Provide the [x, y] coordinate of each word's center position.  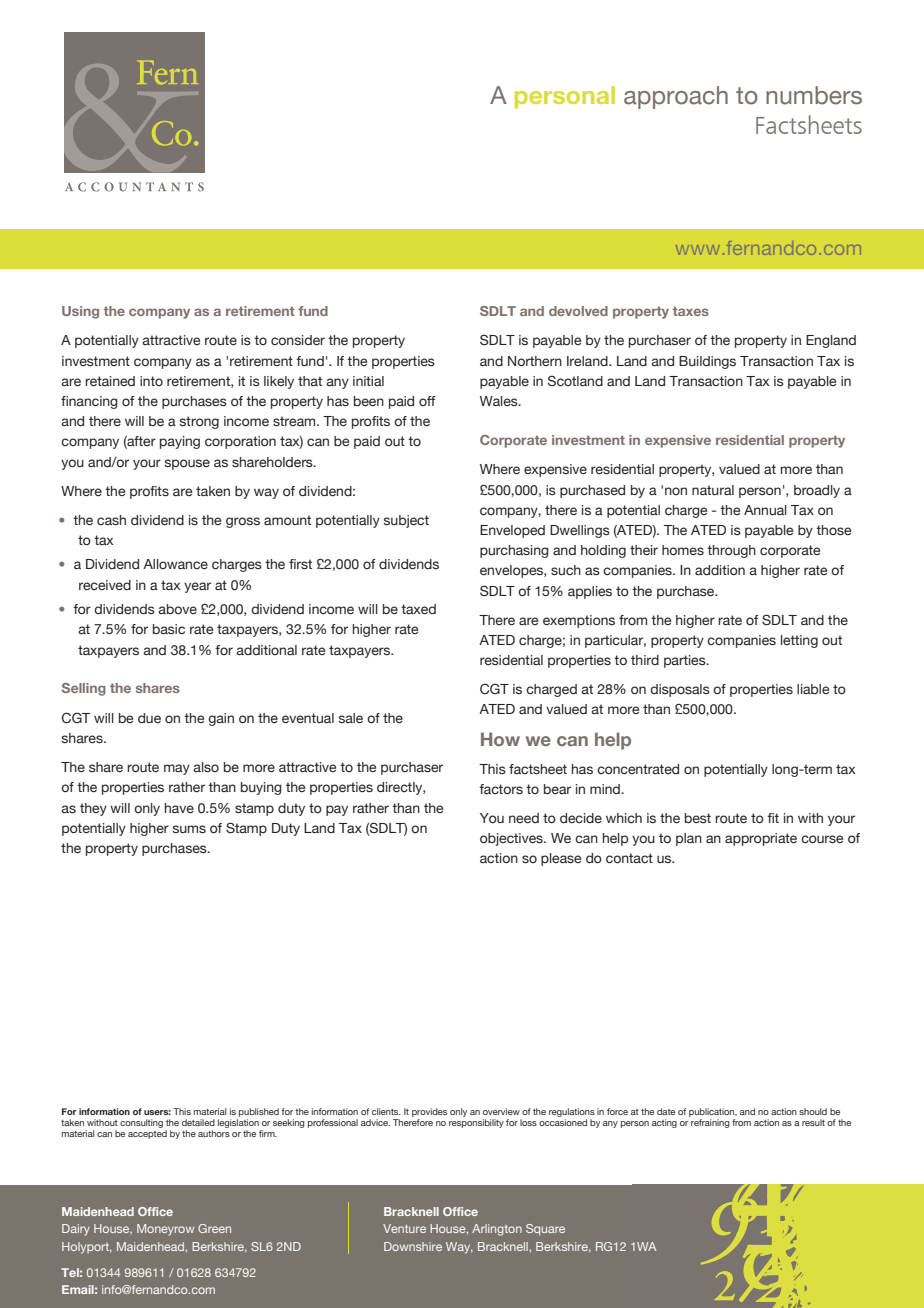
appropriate [761, 839]
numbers [814, 95]
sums [189, 829]
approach [676, 97]
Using [80, 312]
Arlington [497, 1230]
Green [214, 1228]
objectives [512, 839]
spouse [187, 464]
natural [713, 490]
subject [406, 521]
